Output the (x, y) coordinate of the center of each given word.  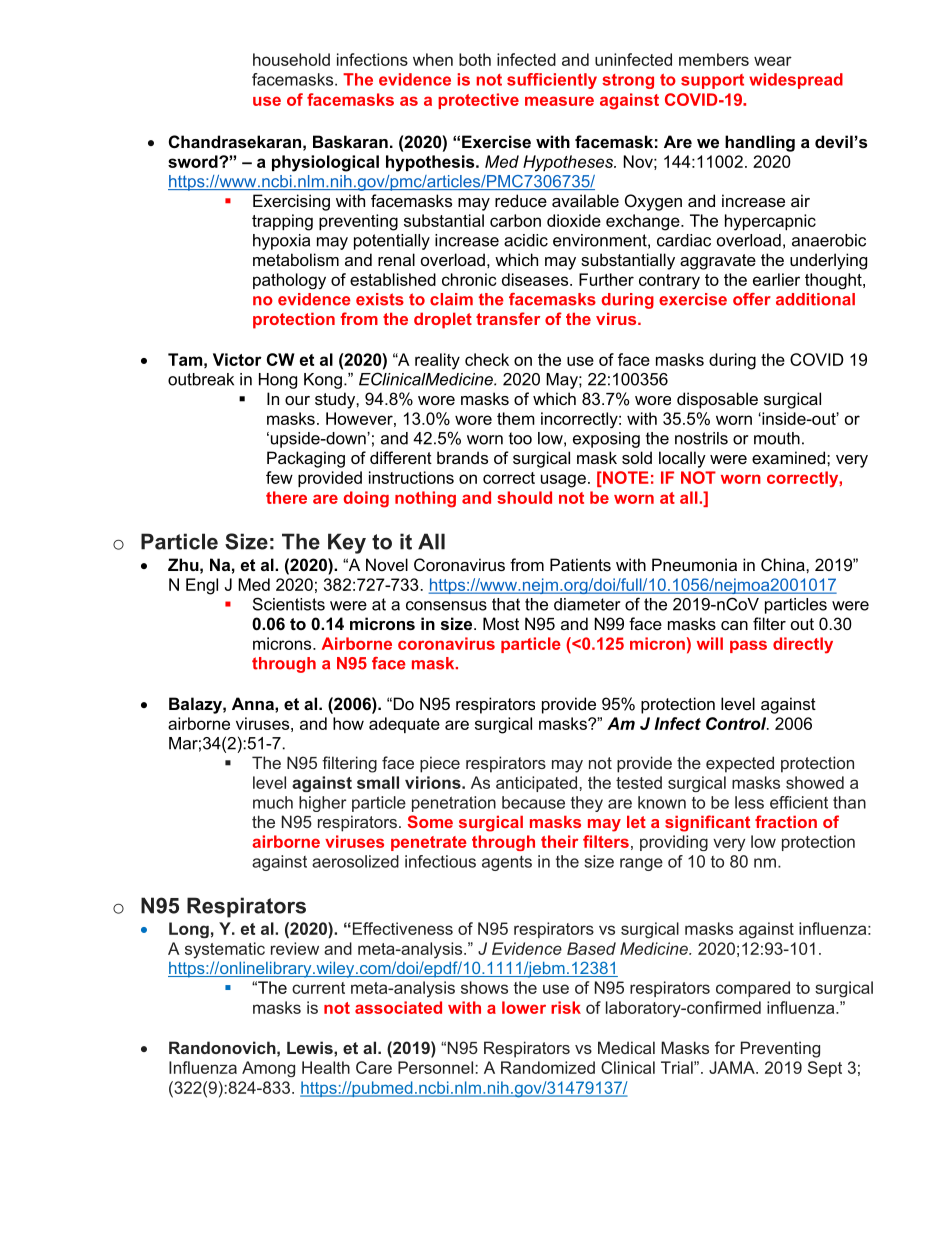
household (291, 59)
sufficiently (552, 81)
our (297, 400)
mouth (777, 438)
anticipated (536, 784)
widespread (796, 81)
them (516, 418)
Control (737, 723)
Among (268, 1069)
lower (524, 1007)
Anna (254, 703)
